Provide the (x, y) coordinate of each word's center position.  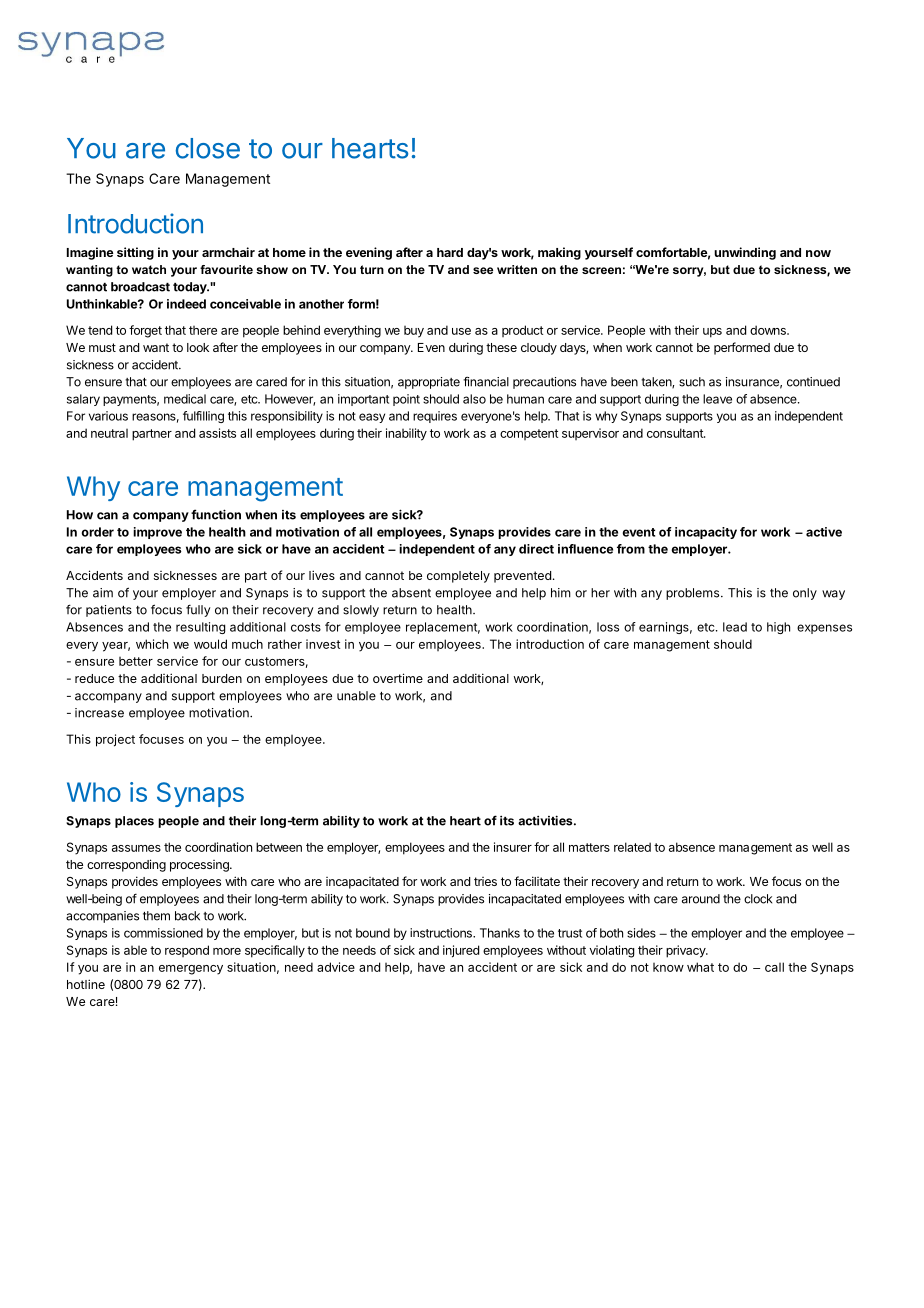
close (208, 148)
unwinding (745, 253)
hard (450, 252)
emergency (191, 970)
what (700, 967)
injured (461, 951)
